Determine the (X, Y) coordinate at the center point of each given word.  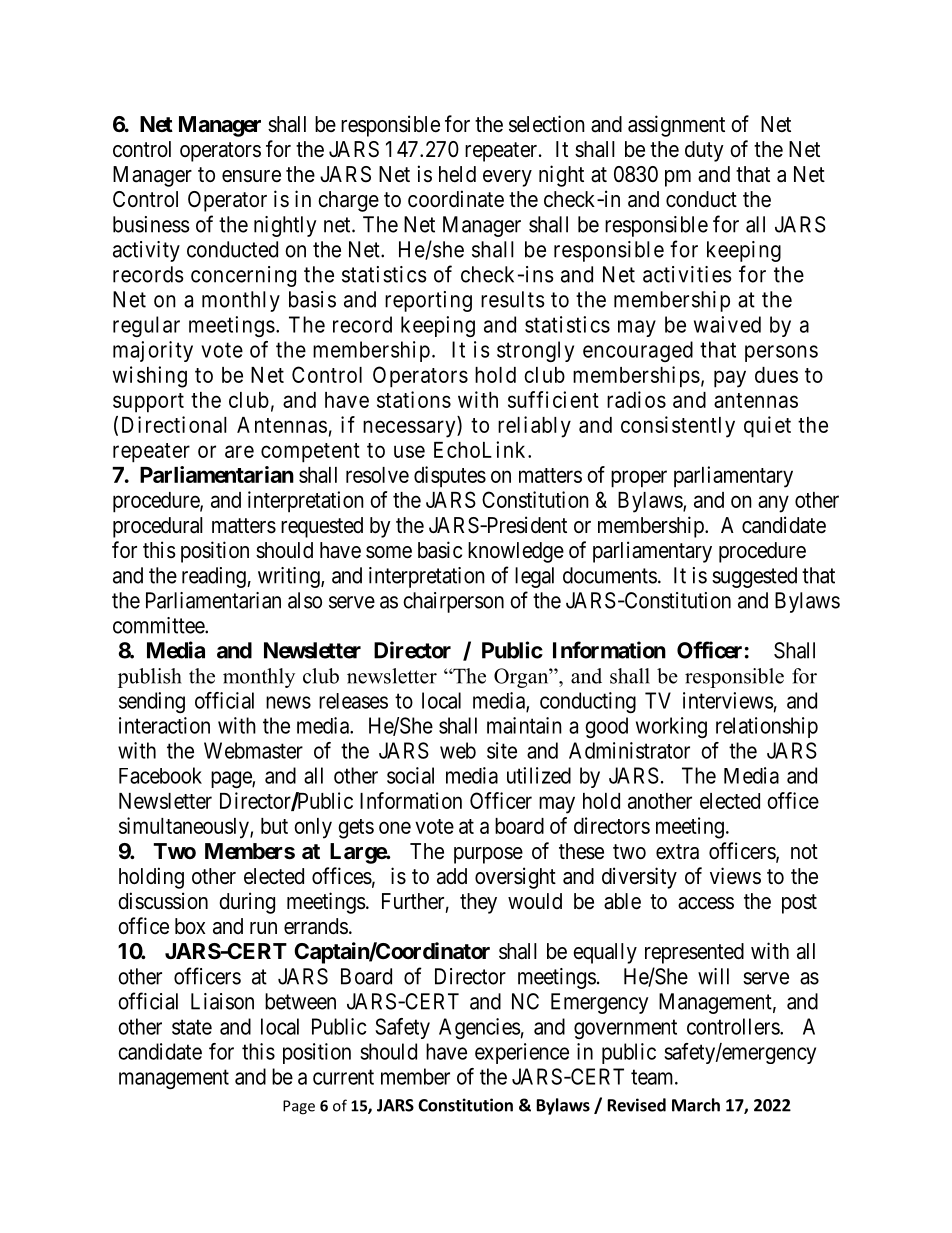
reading (215, 577)
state (192, 1027)
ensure (251, 176)
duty (704, 151)
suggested (754, 577)
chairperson (453, 602)
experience (522, 1053)
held (457, 174)
